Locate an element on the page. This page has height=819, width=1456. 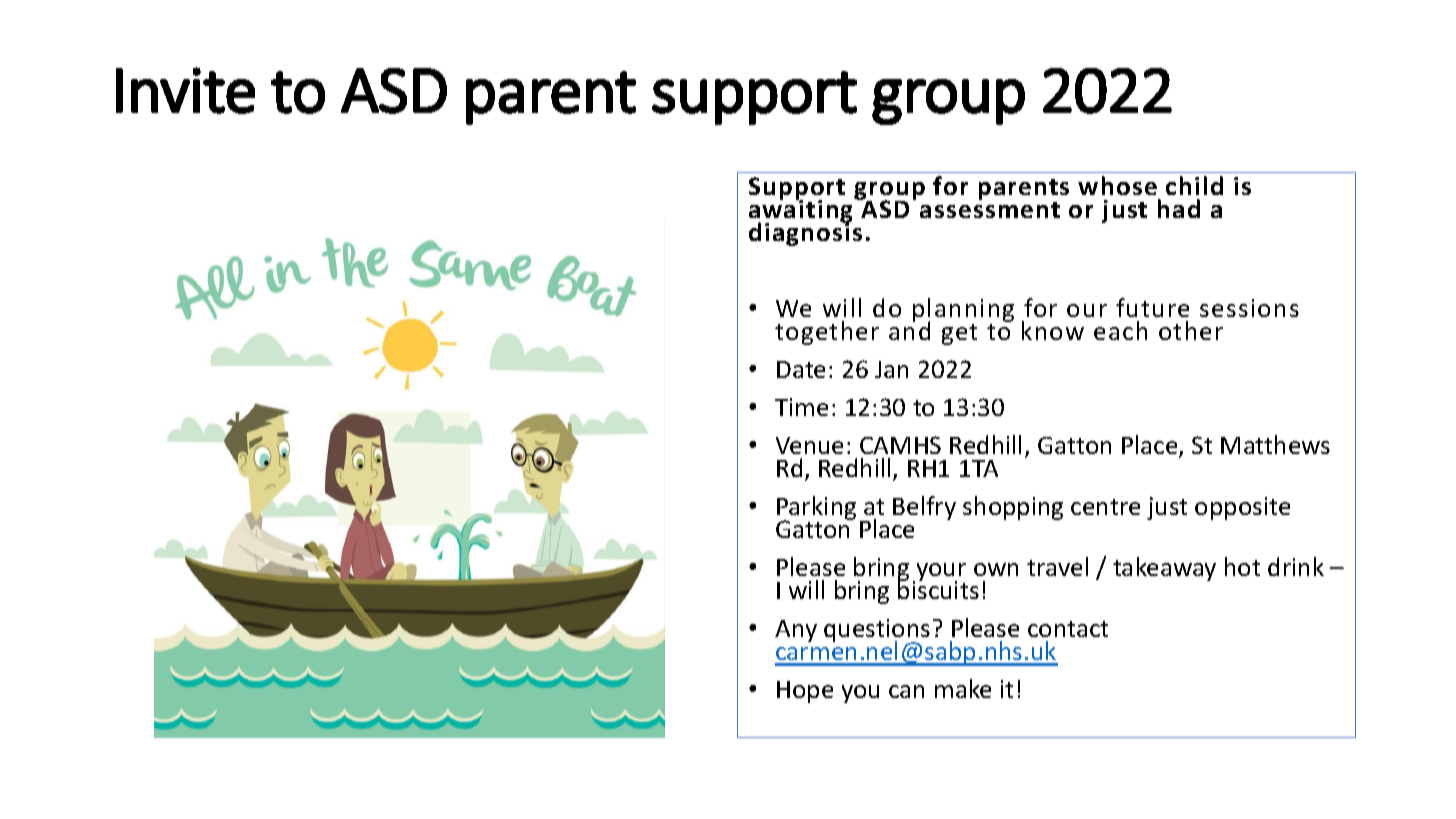
diagnosis is located at coordinates (805, 233).
